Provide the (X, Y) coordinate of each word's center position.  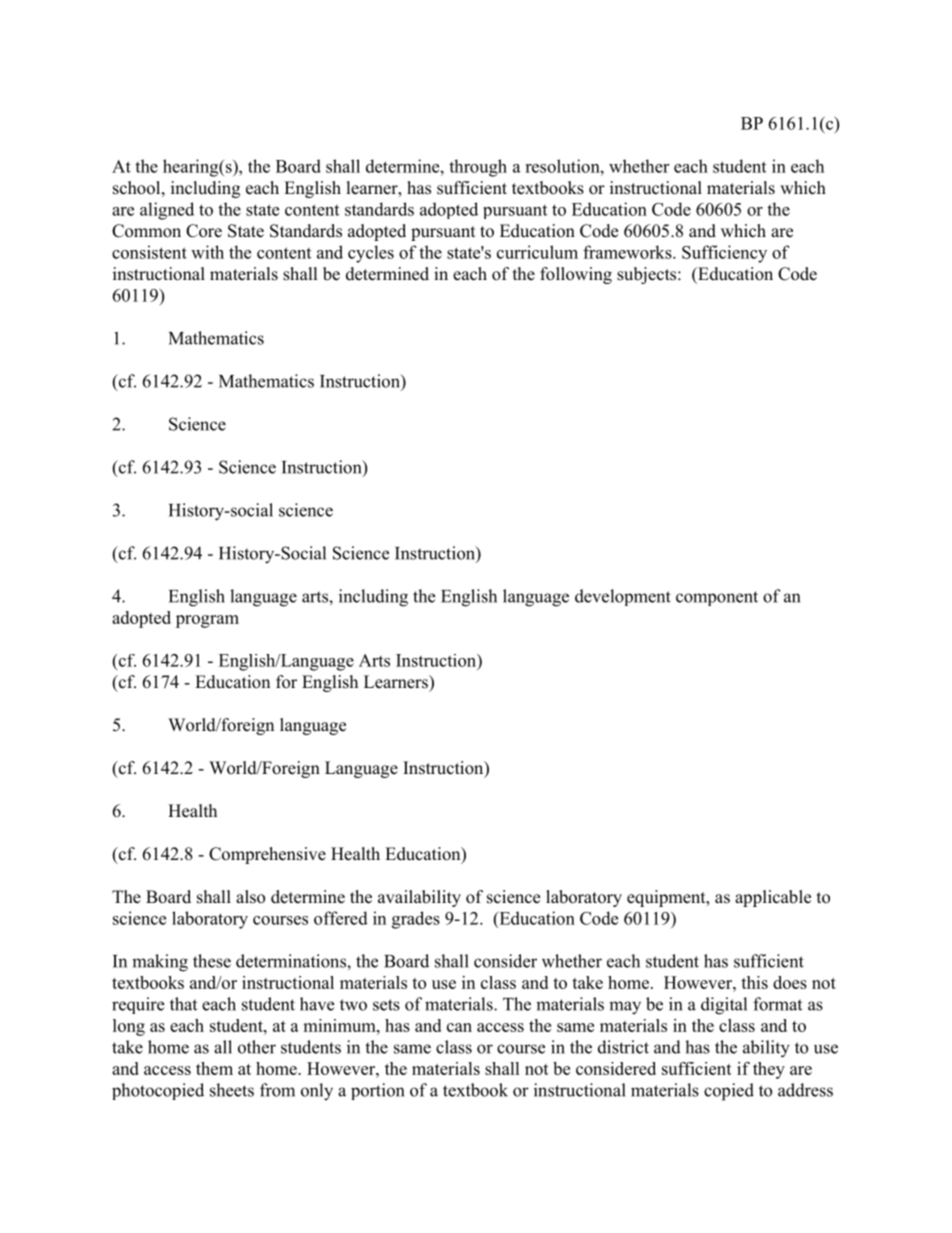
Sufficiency (724, 254)
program (207, 621)
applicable (773, 898)
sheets (232, 1090)
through (478, 168)
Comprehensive (267, 855)
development (623, 597)
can (459, 1027)
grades (416, 920)
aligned (167, 211)
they (769, 1070)
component (717, 598)
